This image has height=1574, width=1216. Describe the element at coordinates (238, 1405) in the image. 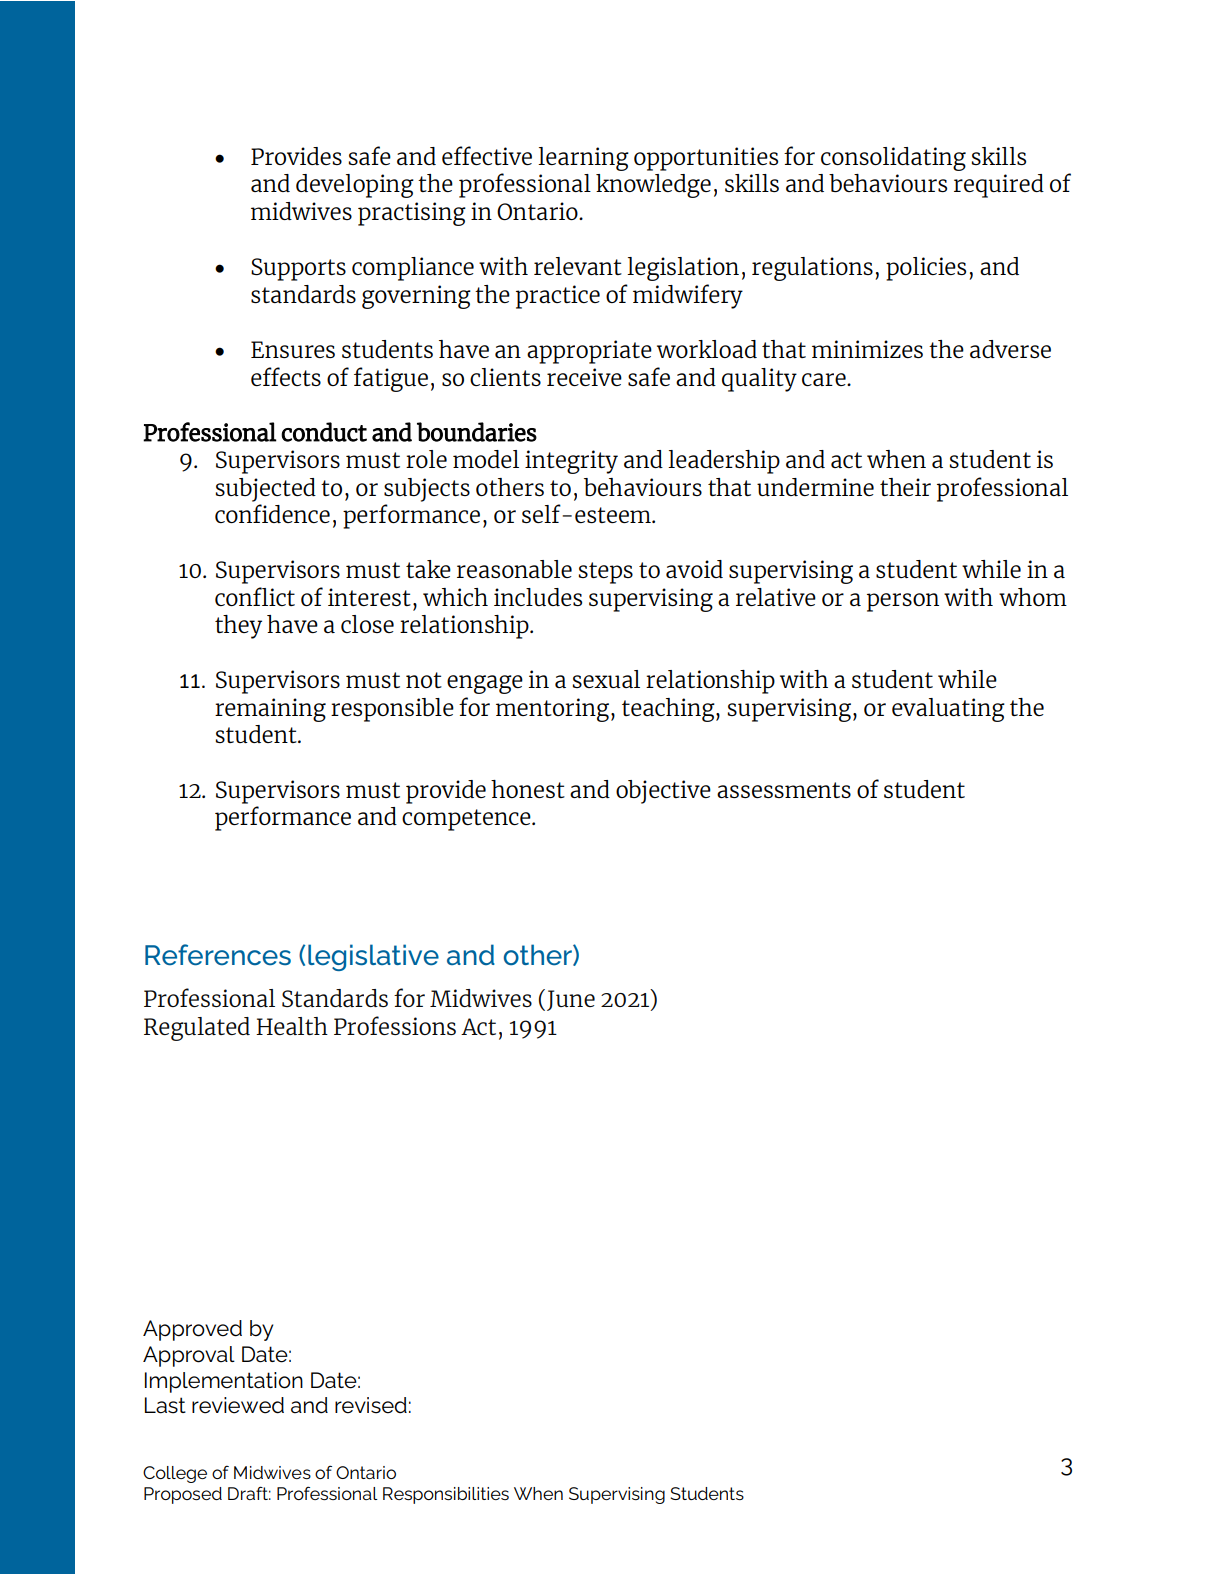

I see `reviewed` at that location.
